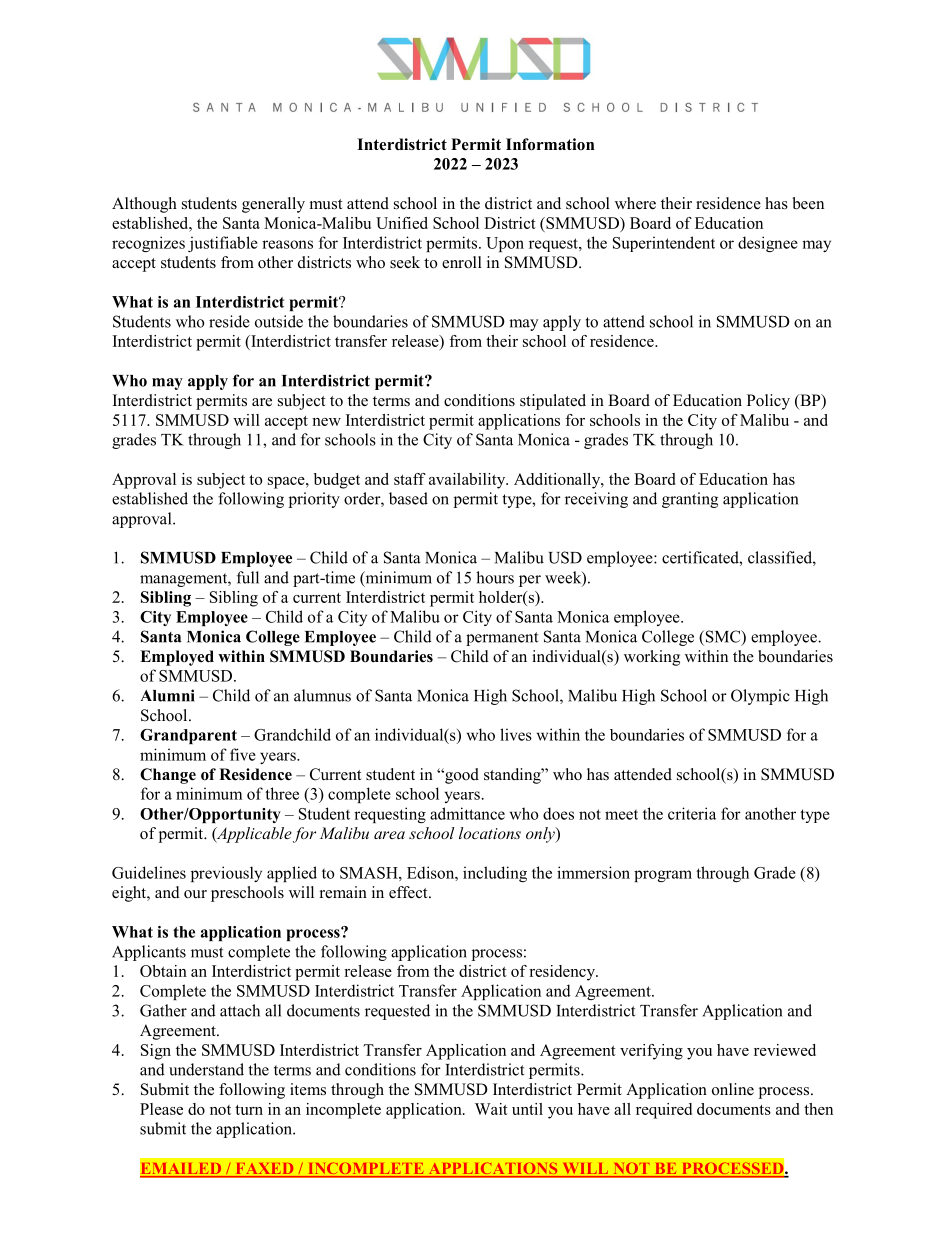 Image resolution: width=952 pixels, height=1233 pixels. What do you see at coordinates (550, 144) in the page?
I see `Information` at bounding box center [550, 144].
